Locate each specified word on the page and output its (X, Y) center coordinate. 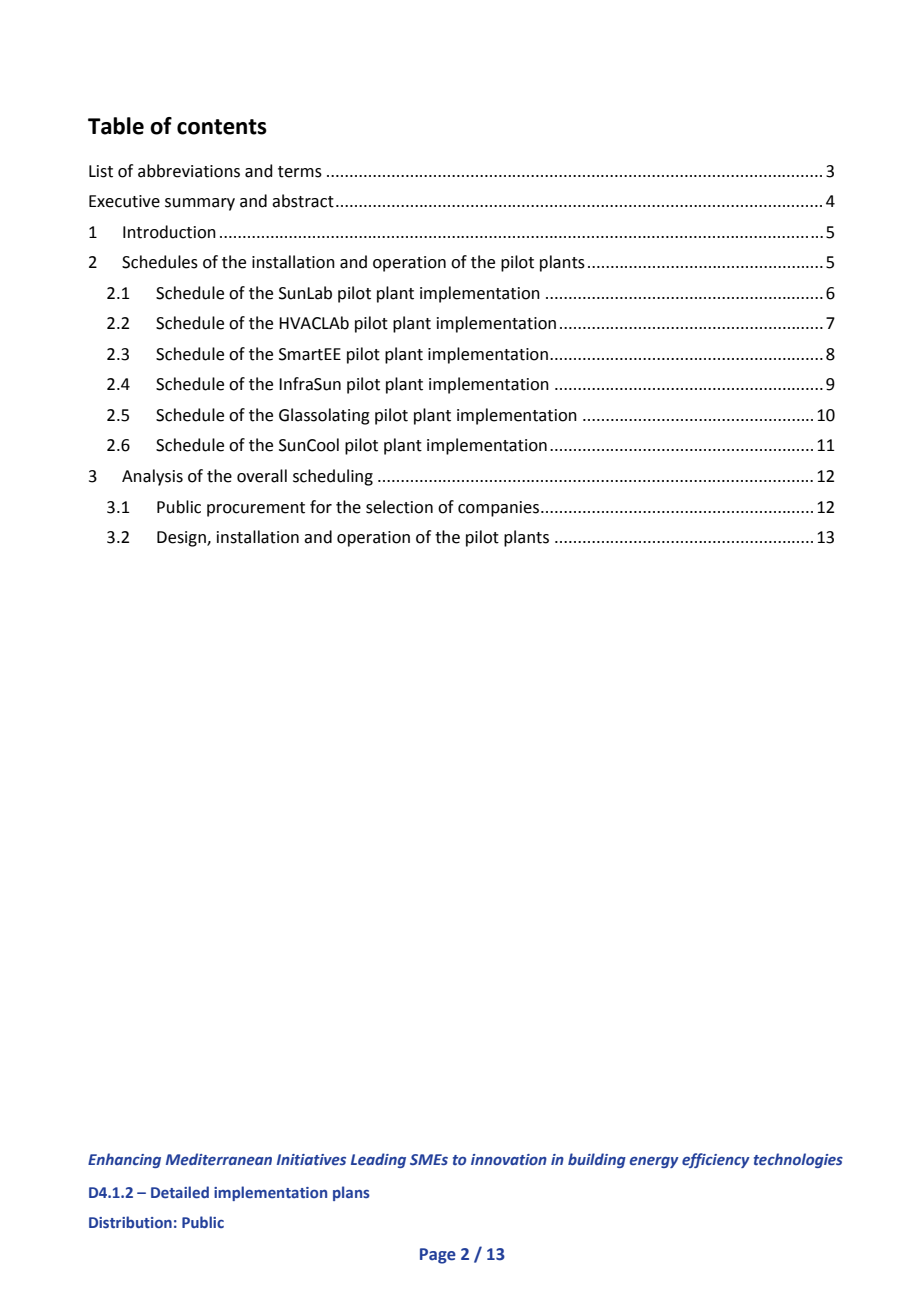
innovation (509, 1159)
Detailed (180, 1192)
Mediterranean (219, 1159)
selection (399, 507)
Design (182, 539)
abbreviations (189, 171)
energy (654, 1162)
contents (222, 127)
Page (438, 1256)
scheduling (333, 477)
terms (300, 172)
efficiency (716, 1160)
